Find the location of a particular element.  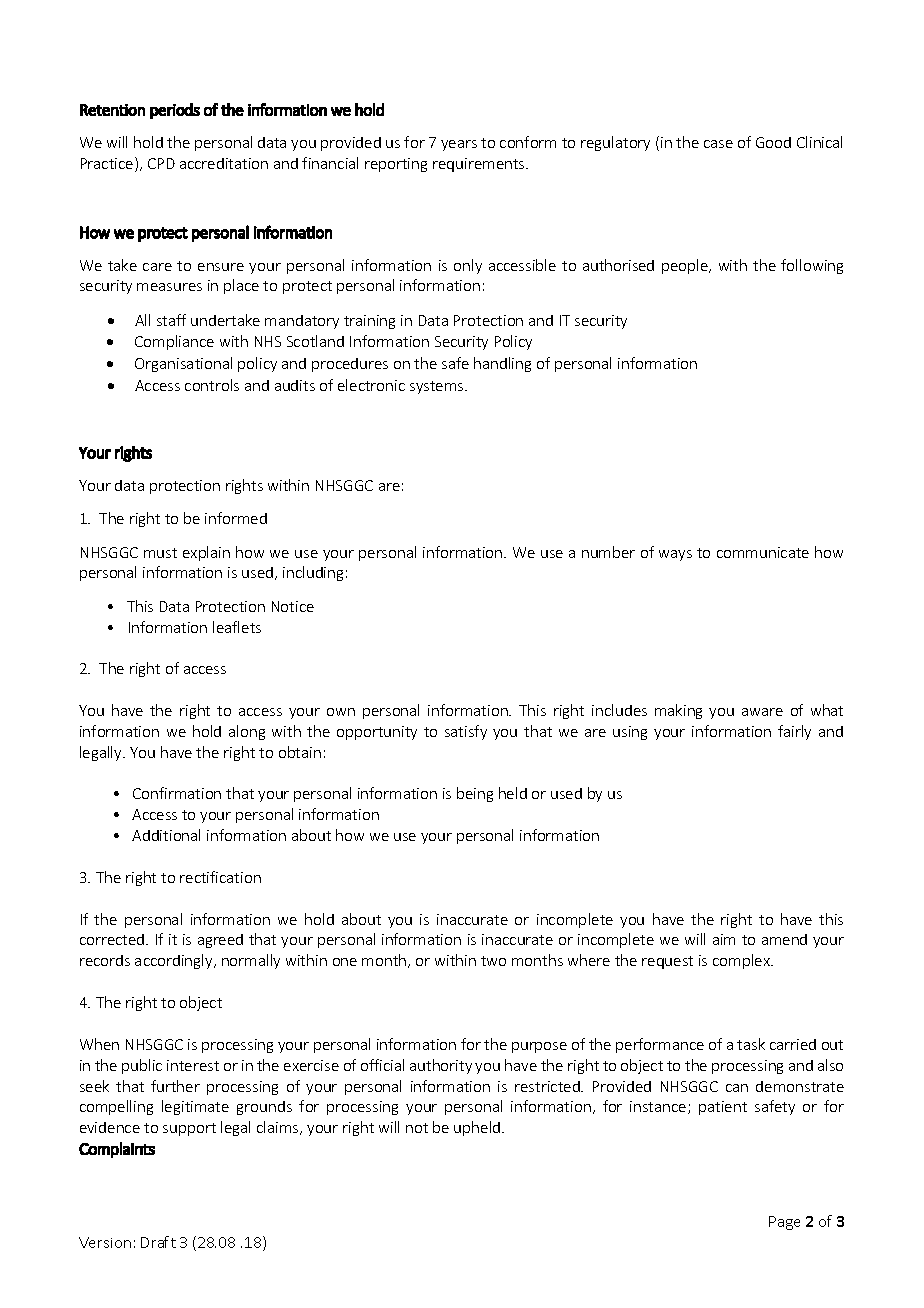

case is located at coordinates (718, 144).
